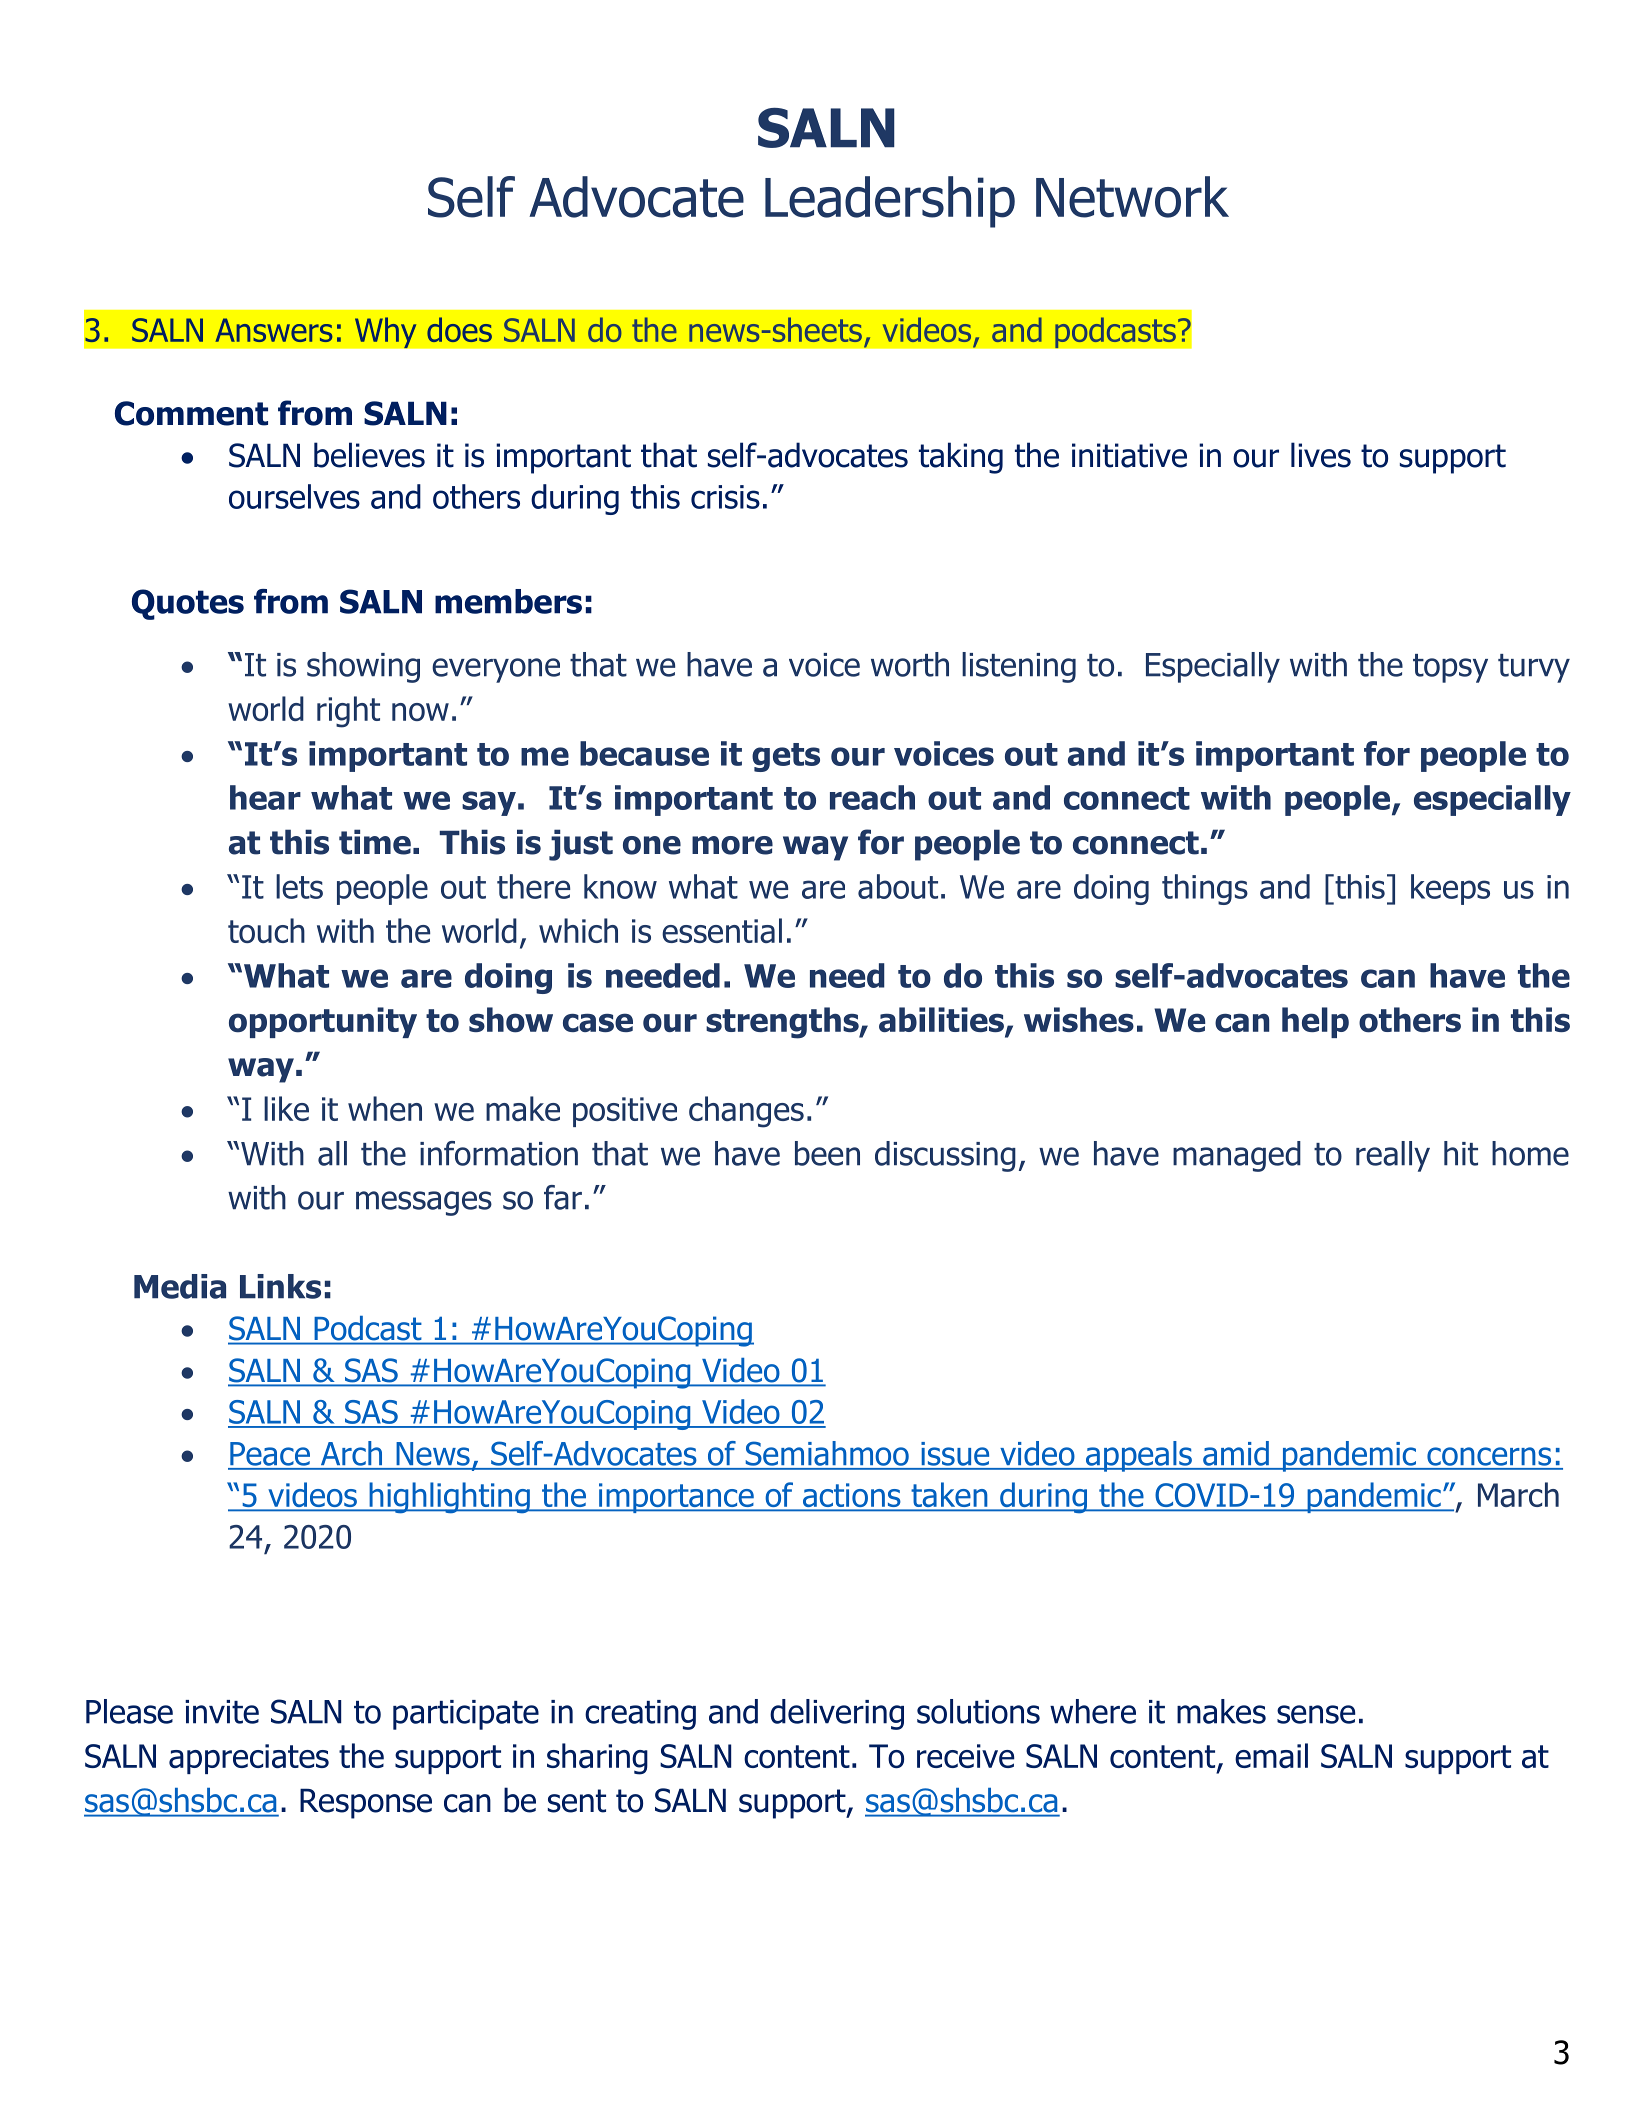  What do you see at coordinates (273, 330) in the document?
I see `Answers` at bounding box center [273, 330].
